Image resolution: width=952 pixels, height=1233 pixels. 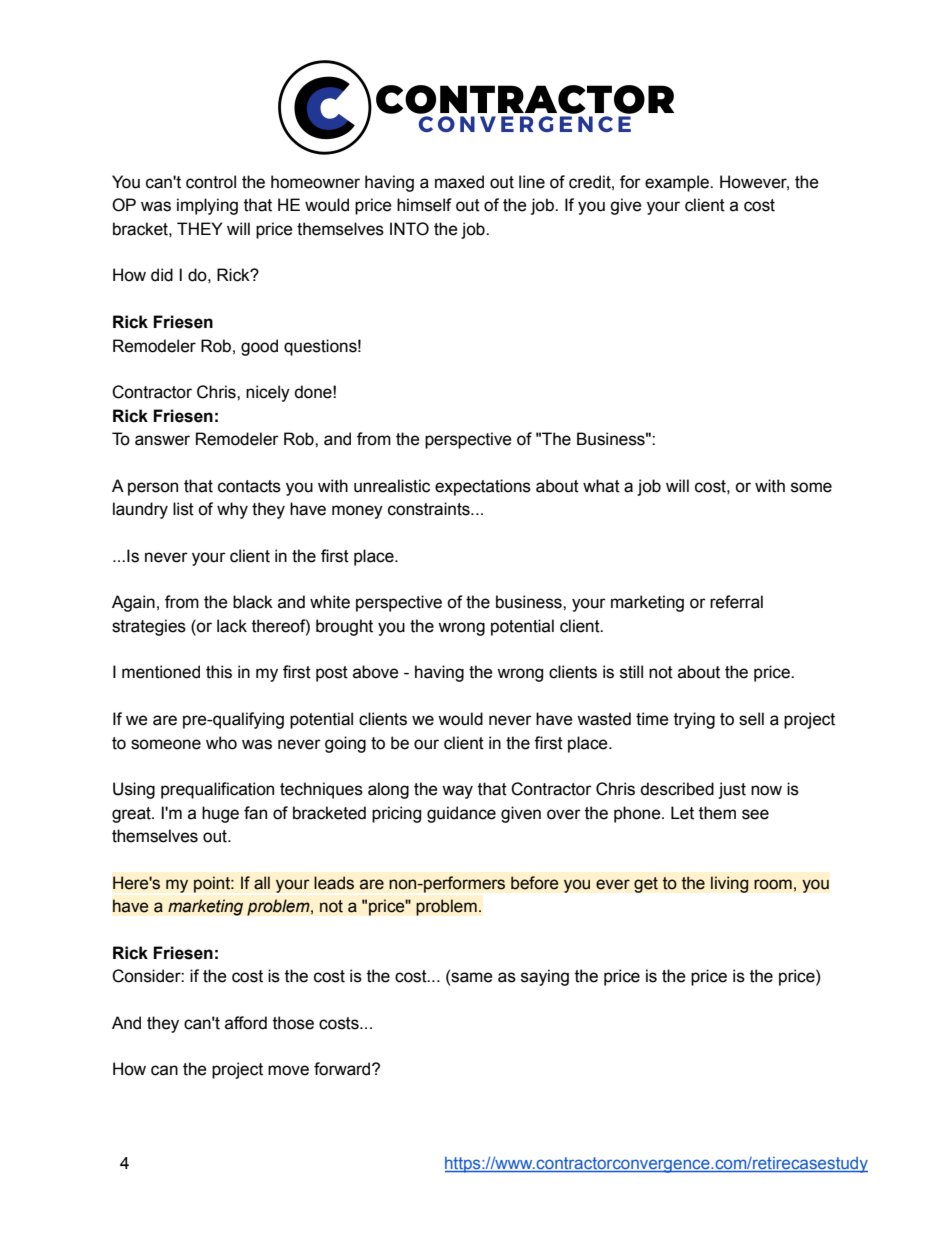 What do you see at coordinates (246, 1023) in the document?
I see `afford` at bounding box center [246, 1023].
